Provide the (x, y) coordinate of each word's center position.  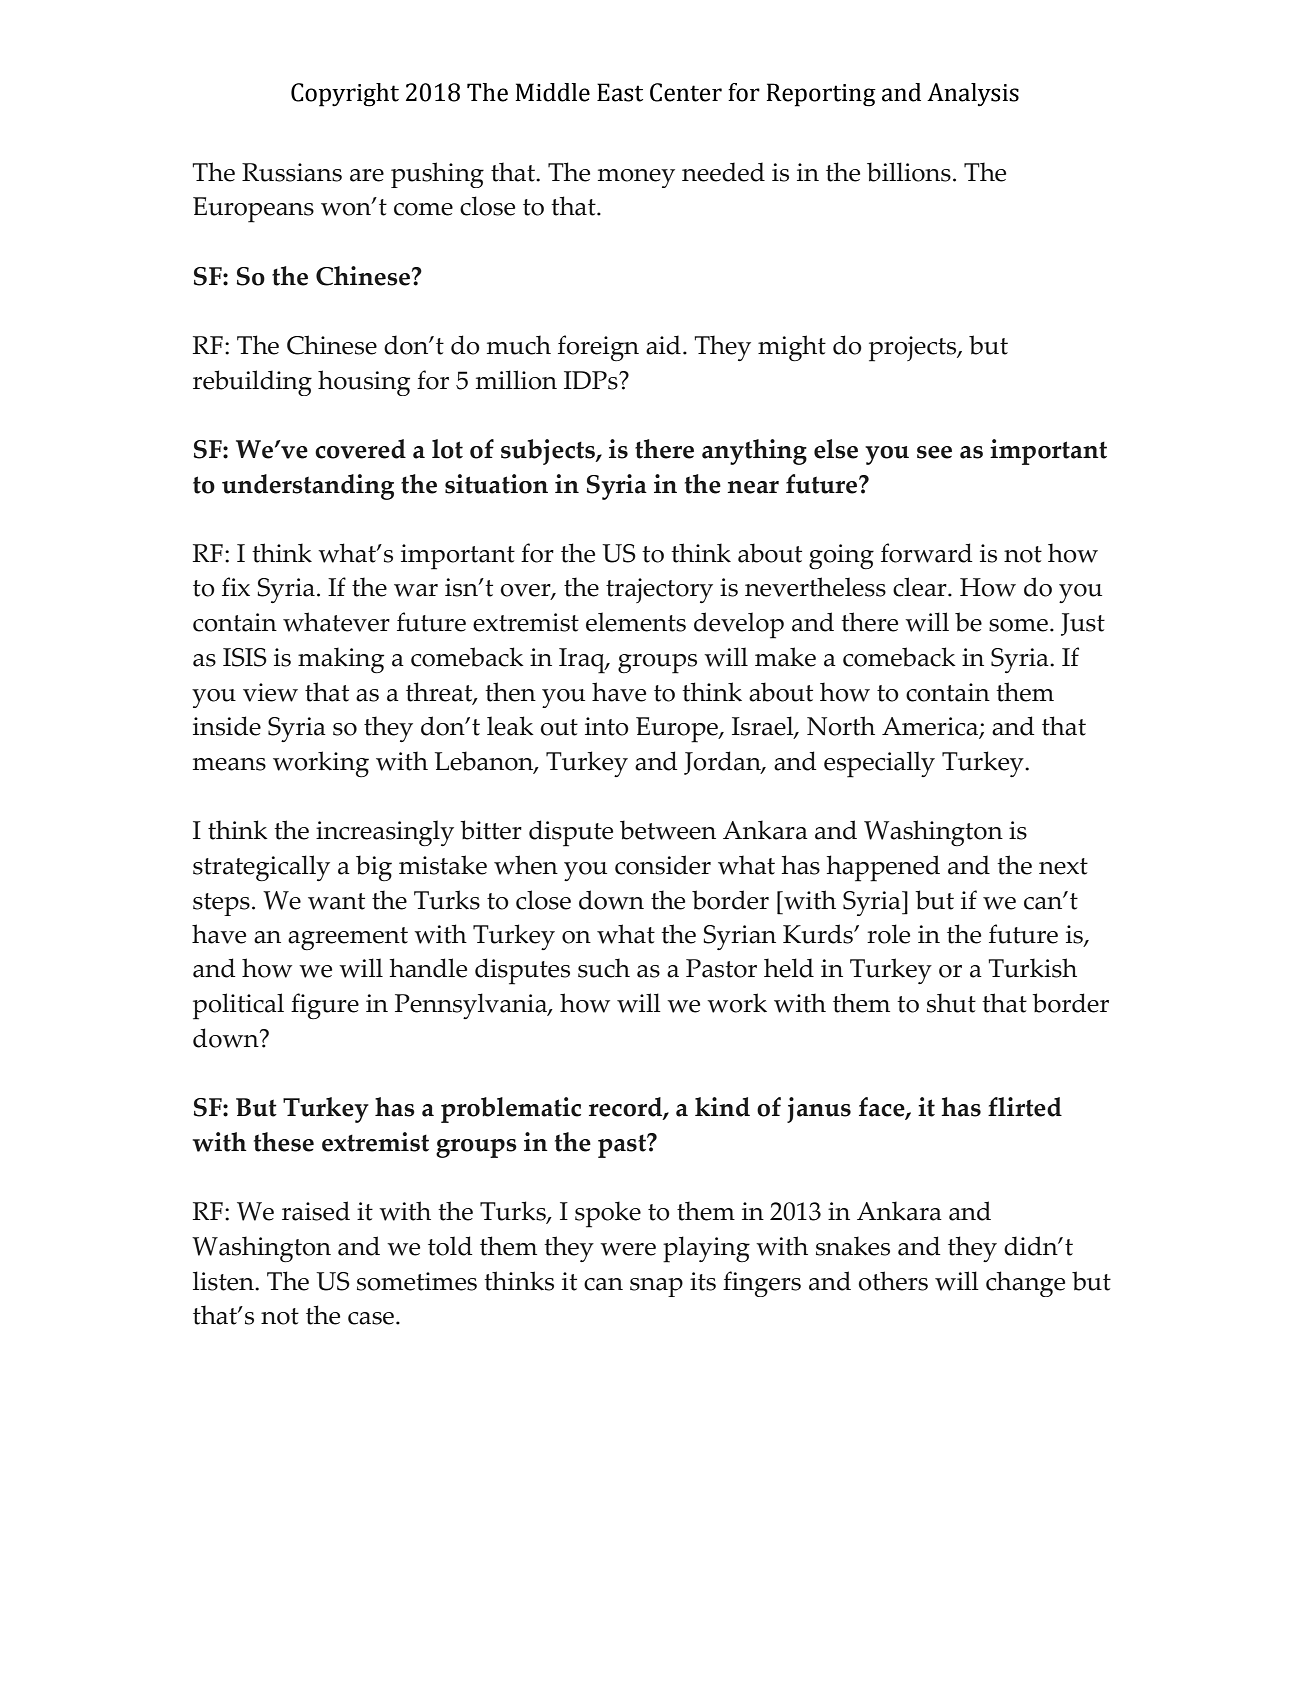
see (934, 452)
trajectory (659, 590)
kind (722, 1107)
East (620, 92)
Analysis (973, 95)
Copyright (345, 95)
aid (663, 345)
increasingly (385, 833)
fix (236, 586)
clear (921, 587)
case (372, 1318)
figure (325, 1006)
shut (951, 1003)
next (1063, 866)
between (668, 830)
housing (364, 383)
